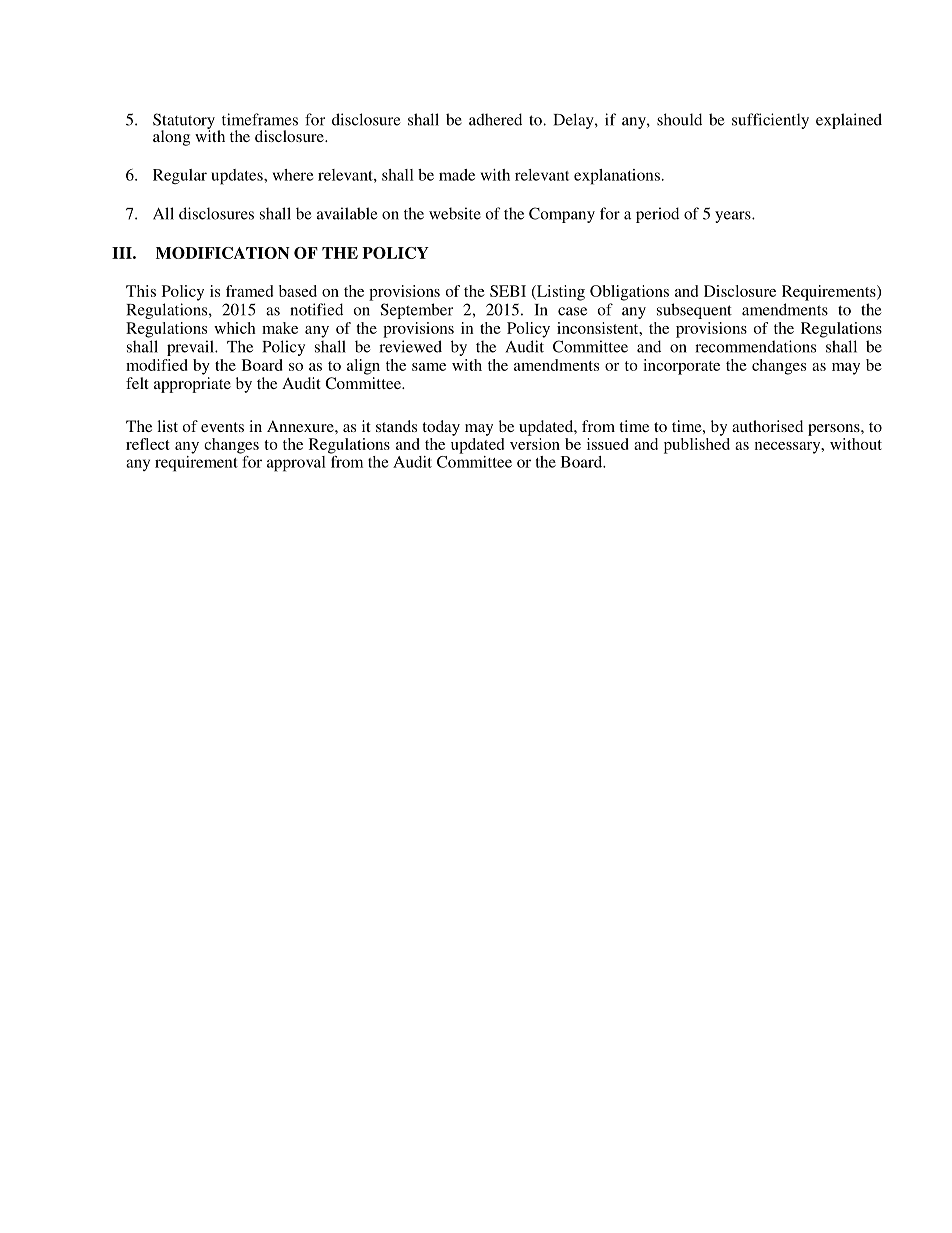  Describe the element at coordinates (148, 444) in the screenshot. I see `reflect` at that location.
